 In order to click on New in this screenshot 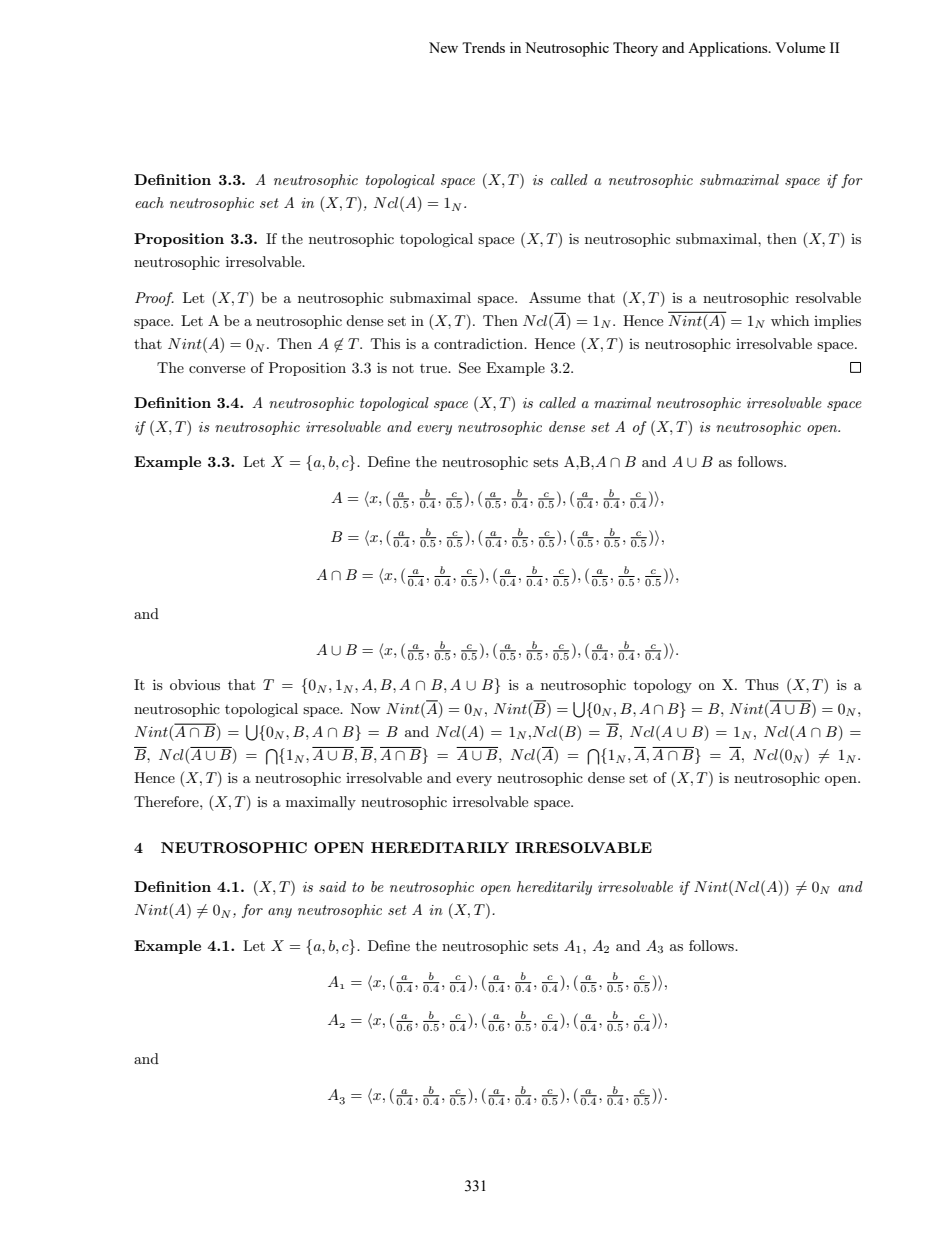, I will do `click(443, 47)`.
